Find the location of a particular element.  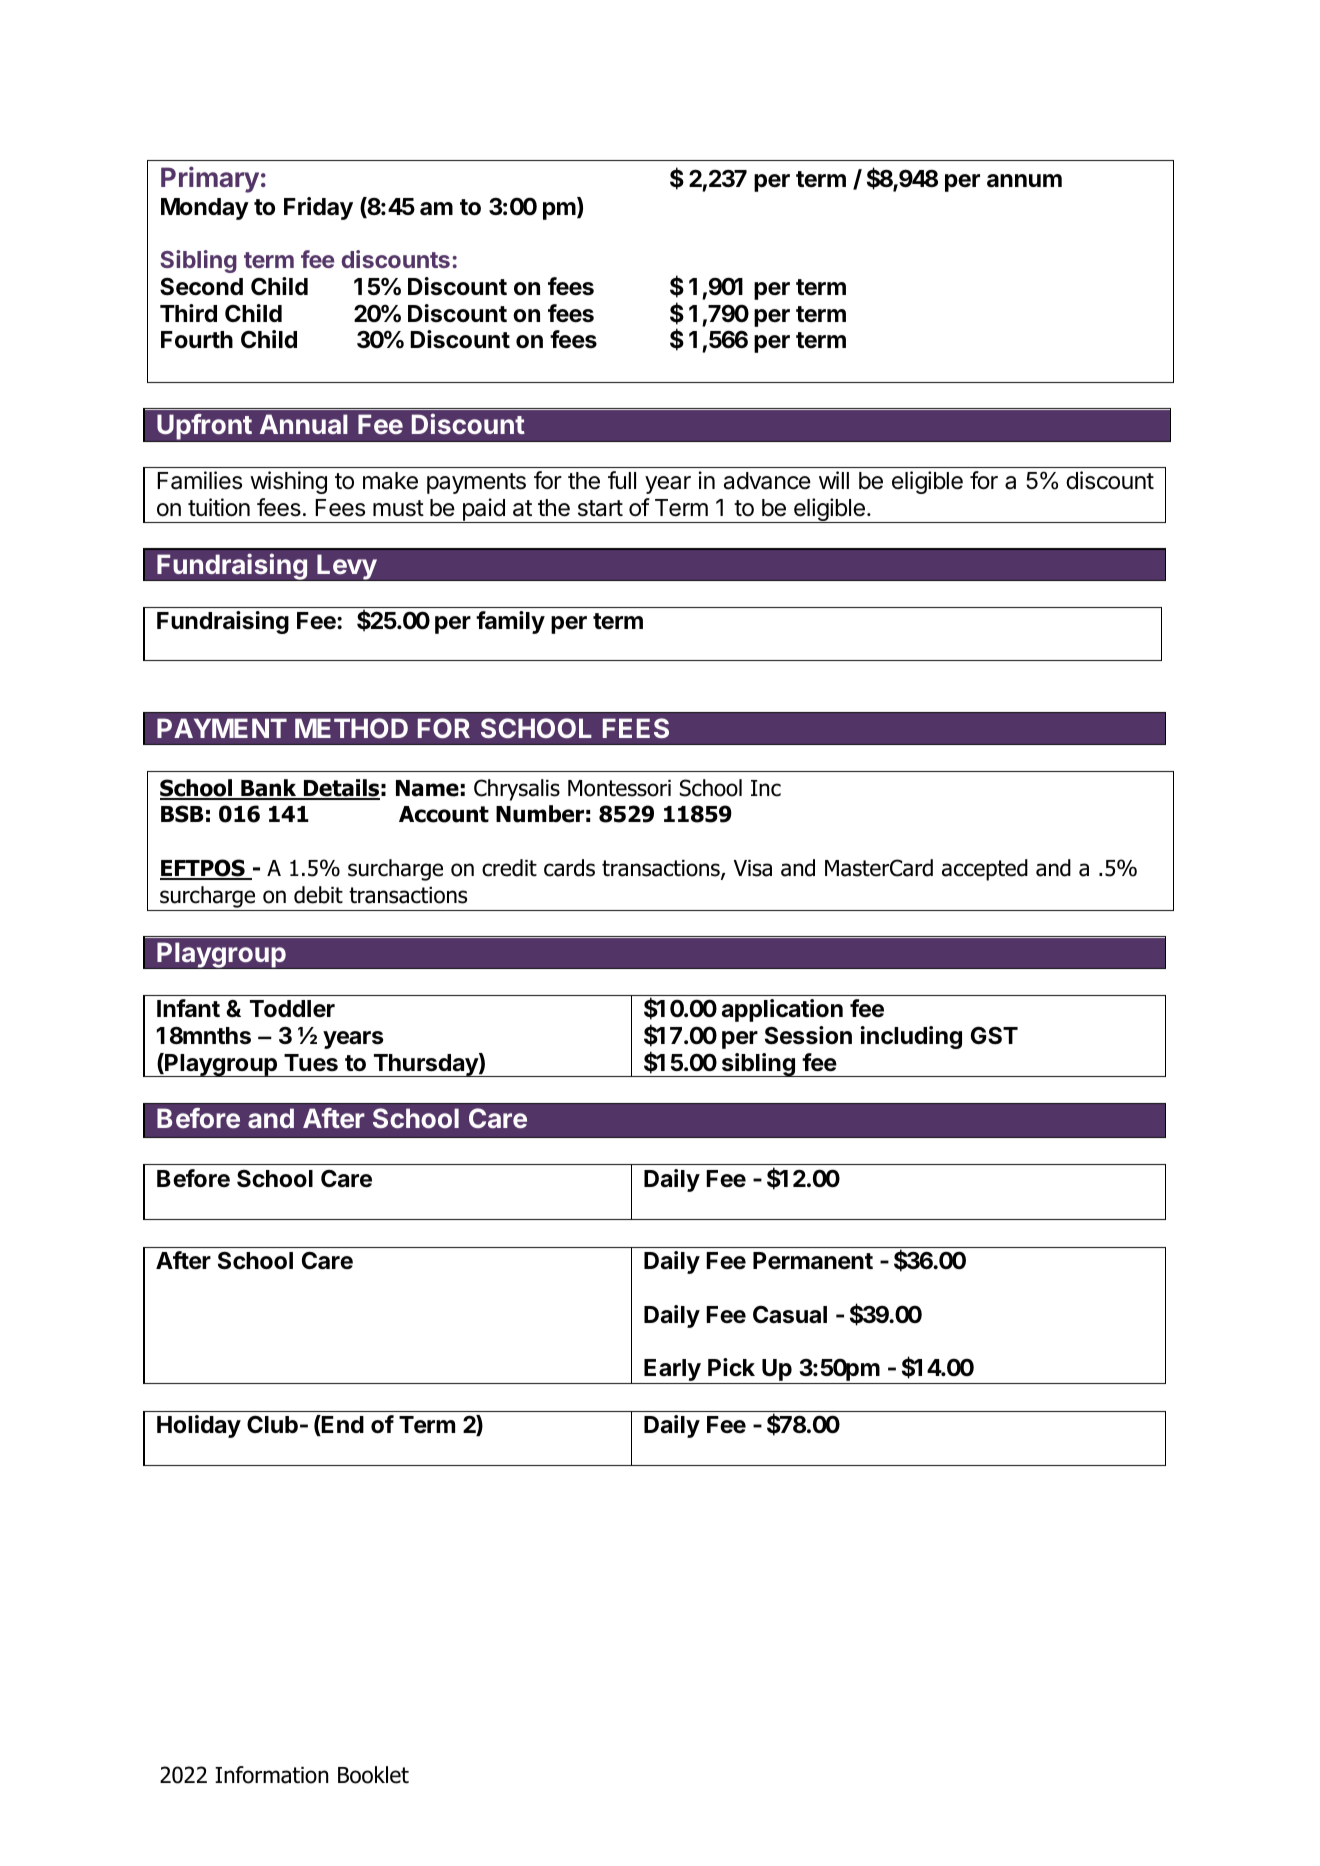

Information is located at coordinates (271, 1775).
